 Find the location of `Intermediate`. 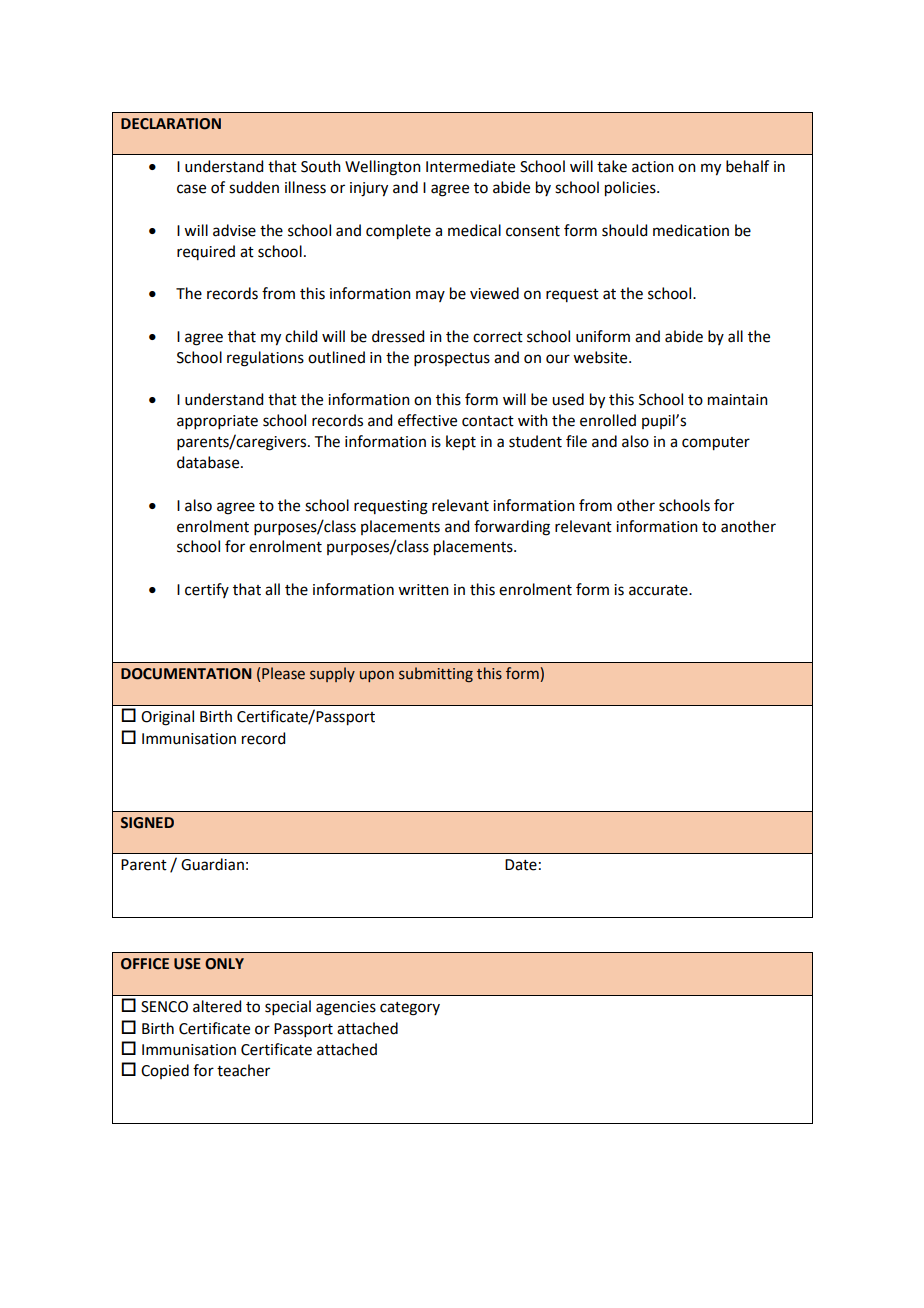

Intermediate is located at coordinates (470, 166).
